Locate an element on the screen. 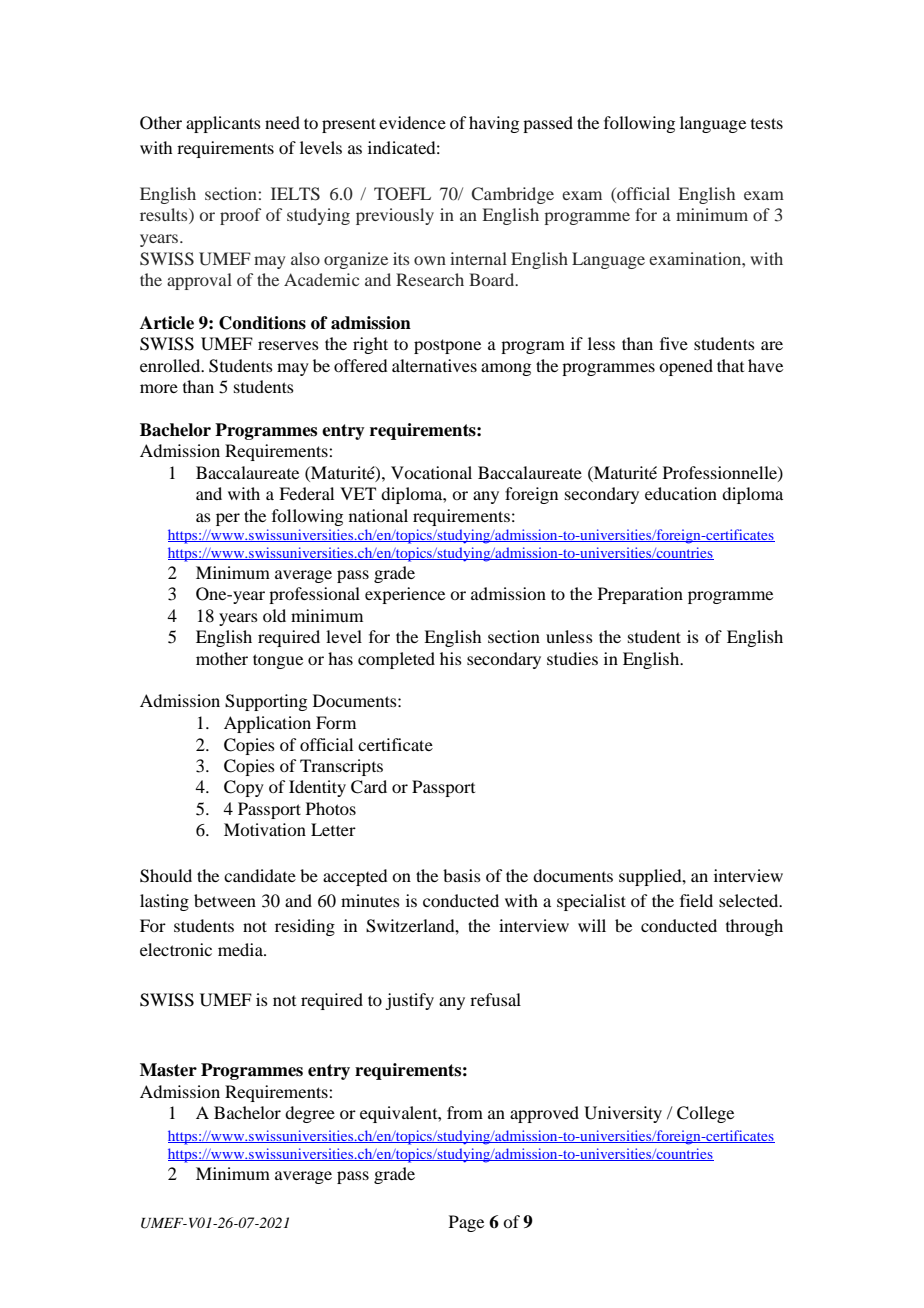 Image resolution: width=924 pixels, height=1308 pixels. Supporting is located at coordinates (266, 702).
